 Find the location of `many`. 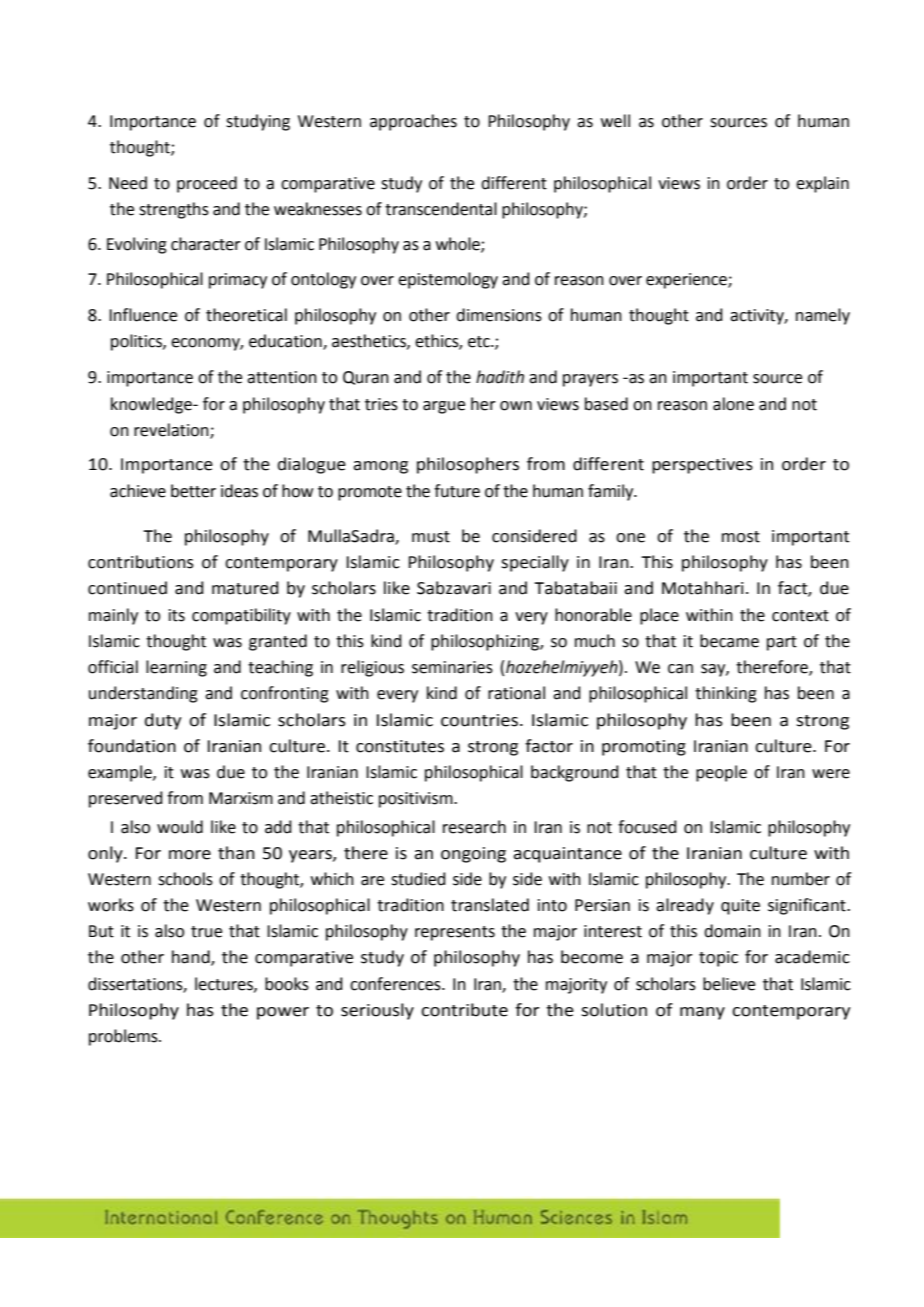

many is located at coordinates (702, 1013).
